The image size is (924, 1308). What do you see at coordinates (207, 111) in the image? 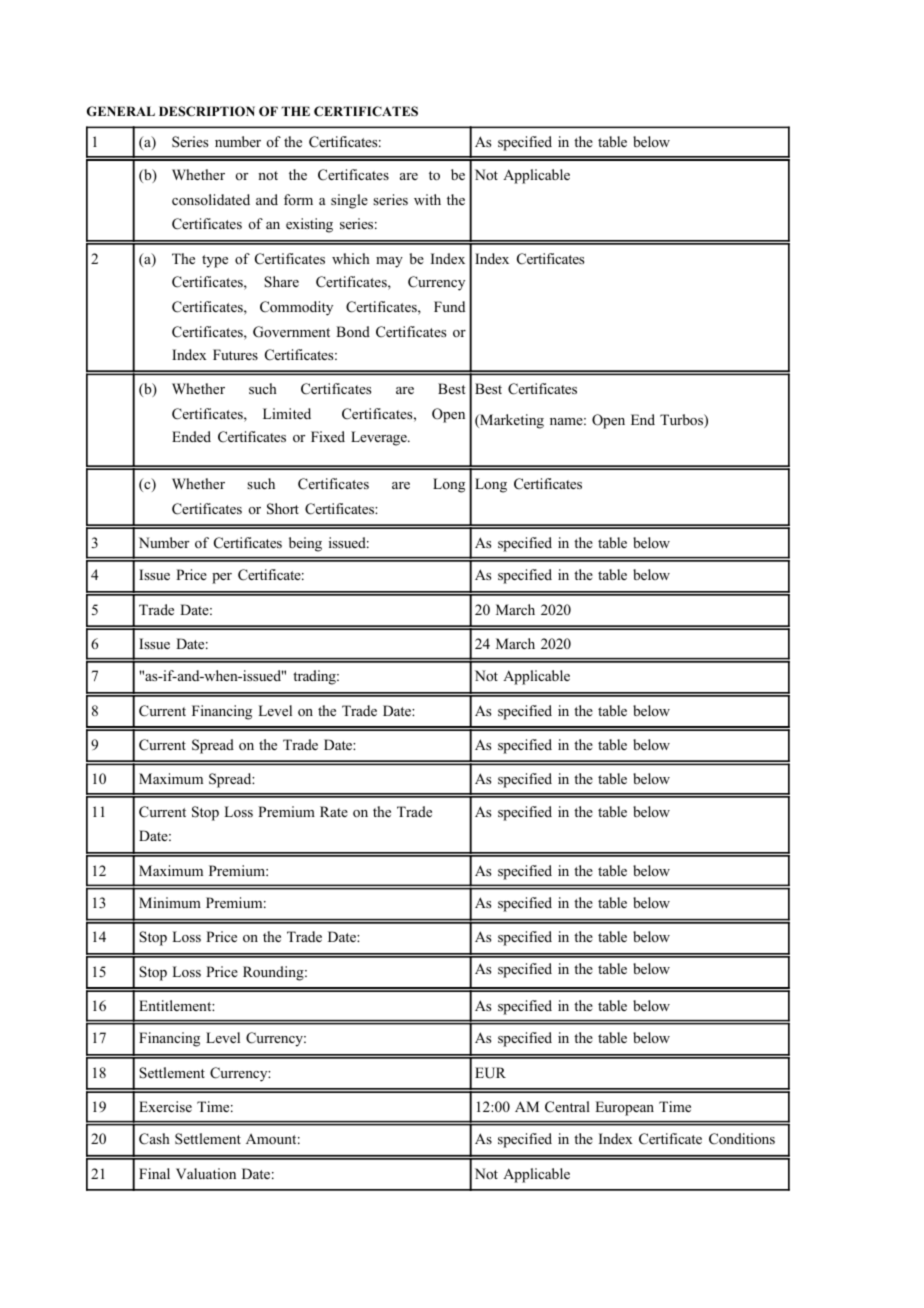
I see `DESCRIPTION` at bounding box center [207, 111].
